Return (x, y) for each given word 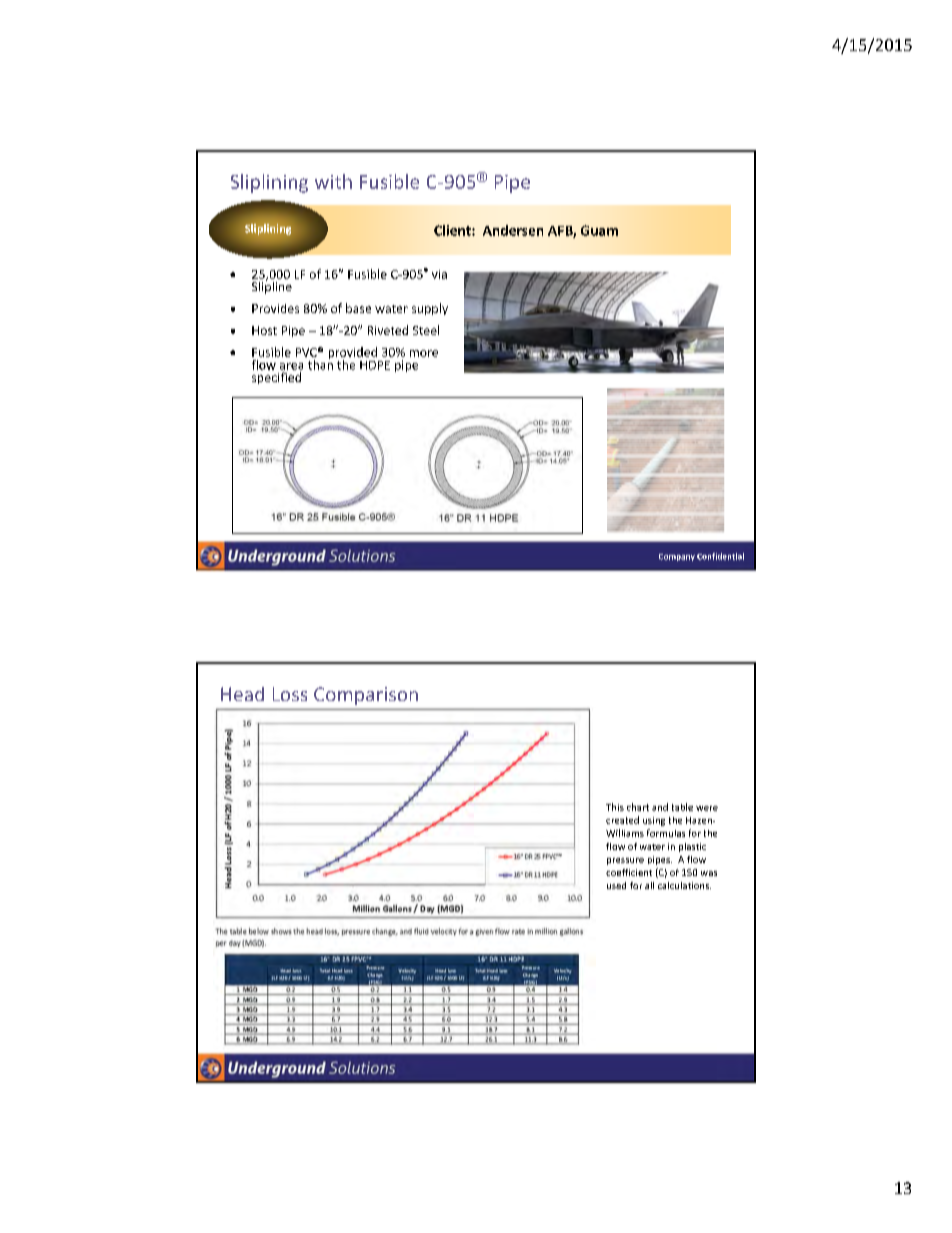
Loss (290, 694)
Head (242, 694)
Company (677, 557)
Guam (599, 230)
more (424, 353)
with (333, 181)
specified (276, 378)
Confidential (720, 556)
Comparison (366, 696)
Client (453, 230)
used (616, 885)
